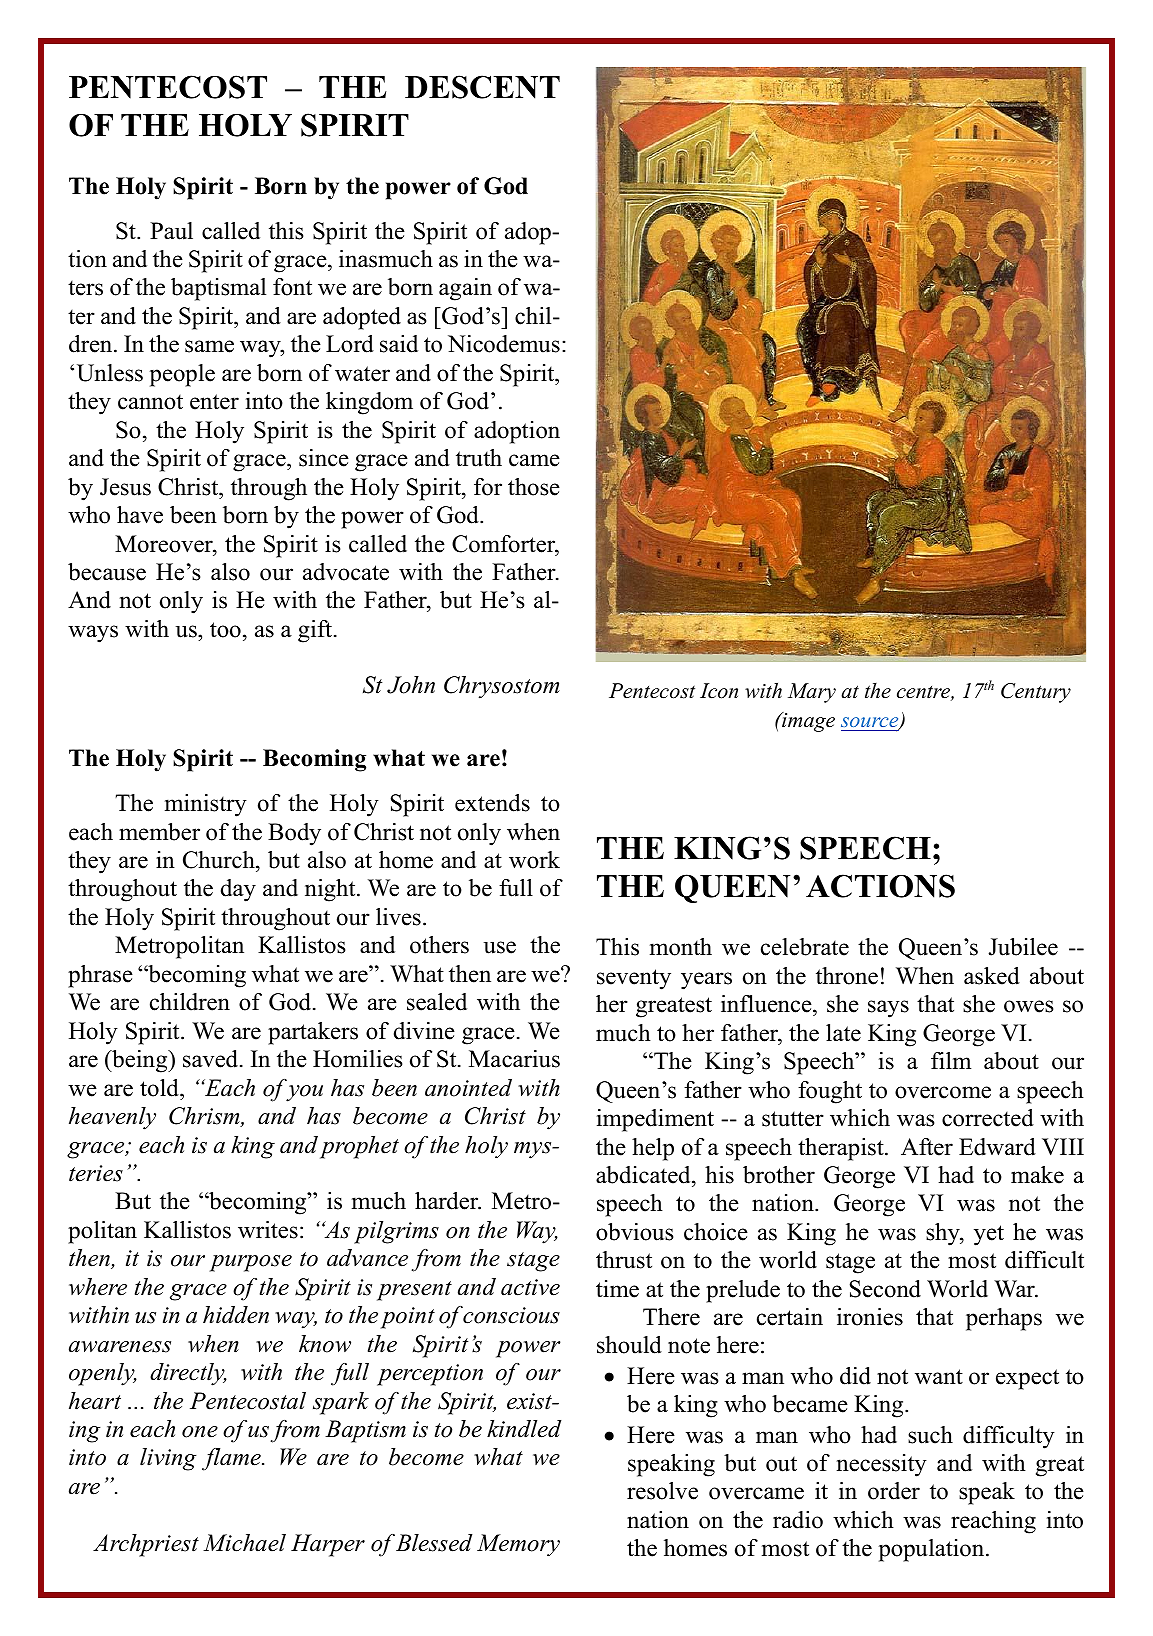 This screenshot has width=1153, height=1636. I want to click on abdicated, so click(644, 1175).
